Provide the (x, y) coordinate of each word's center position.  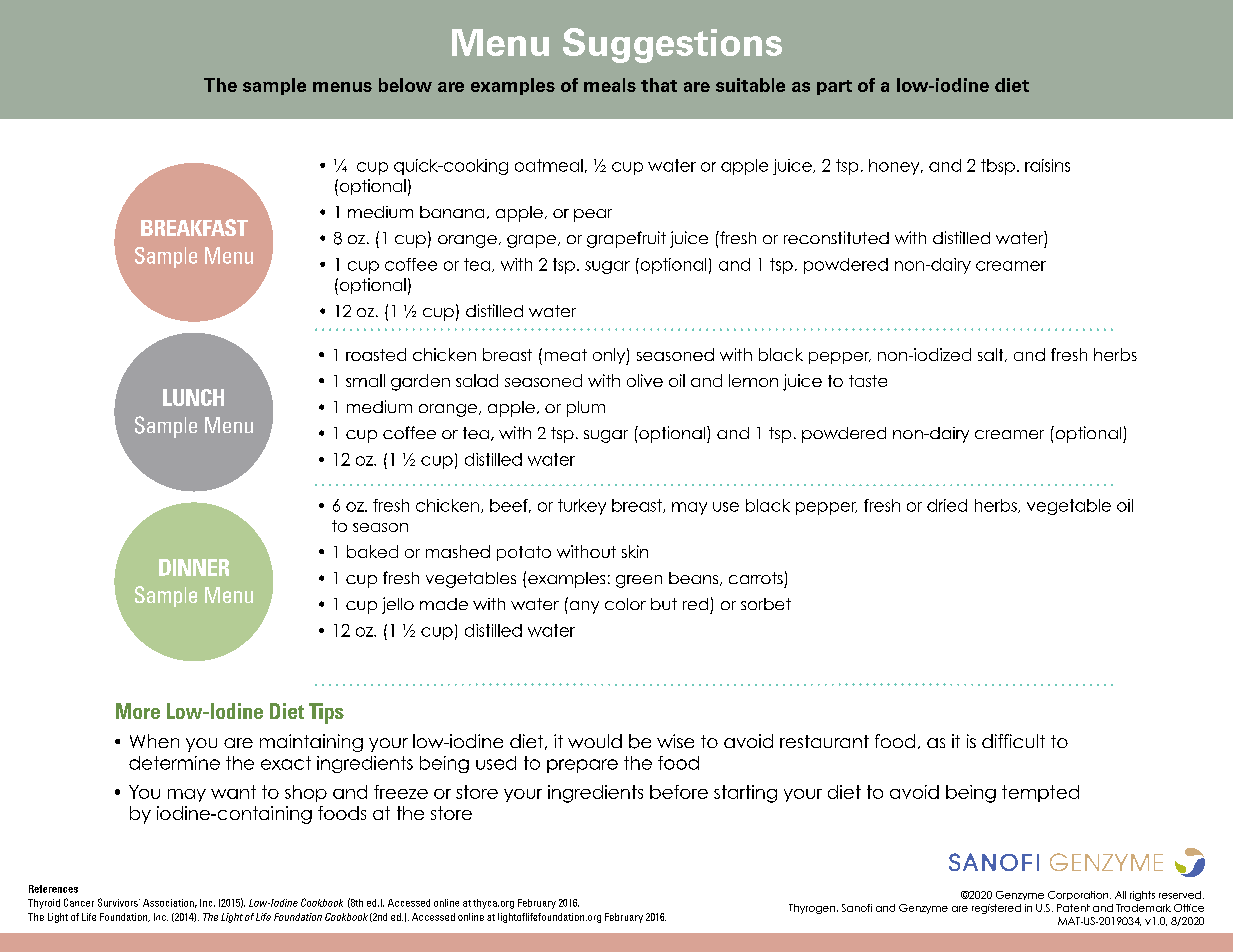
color (625, 604)
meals (610, 85)
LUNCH (193, 397)
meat (566, 355)
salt (992, 355)
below (405, 85)
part (834, 87)
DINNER (194, 567)
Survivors (119, 902)
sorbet (766, 604)
